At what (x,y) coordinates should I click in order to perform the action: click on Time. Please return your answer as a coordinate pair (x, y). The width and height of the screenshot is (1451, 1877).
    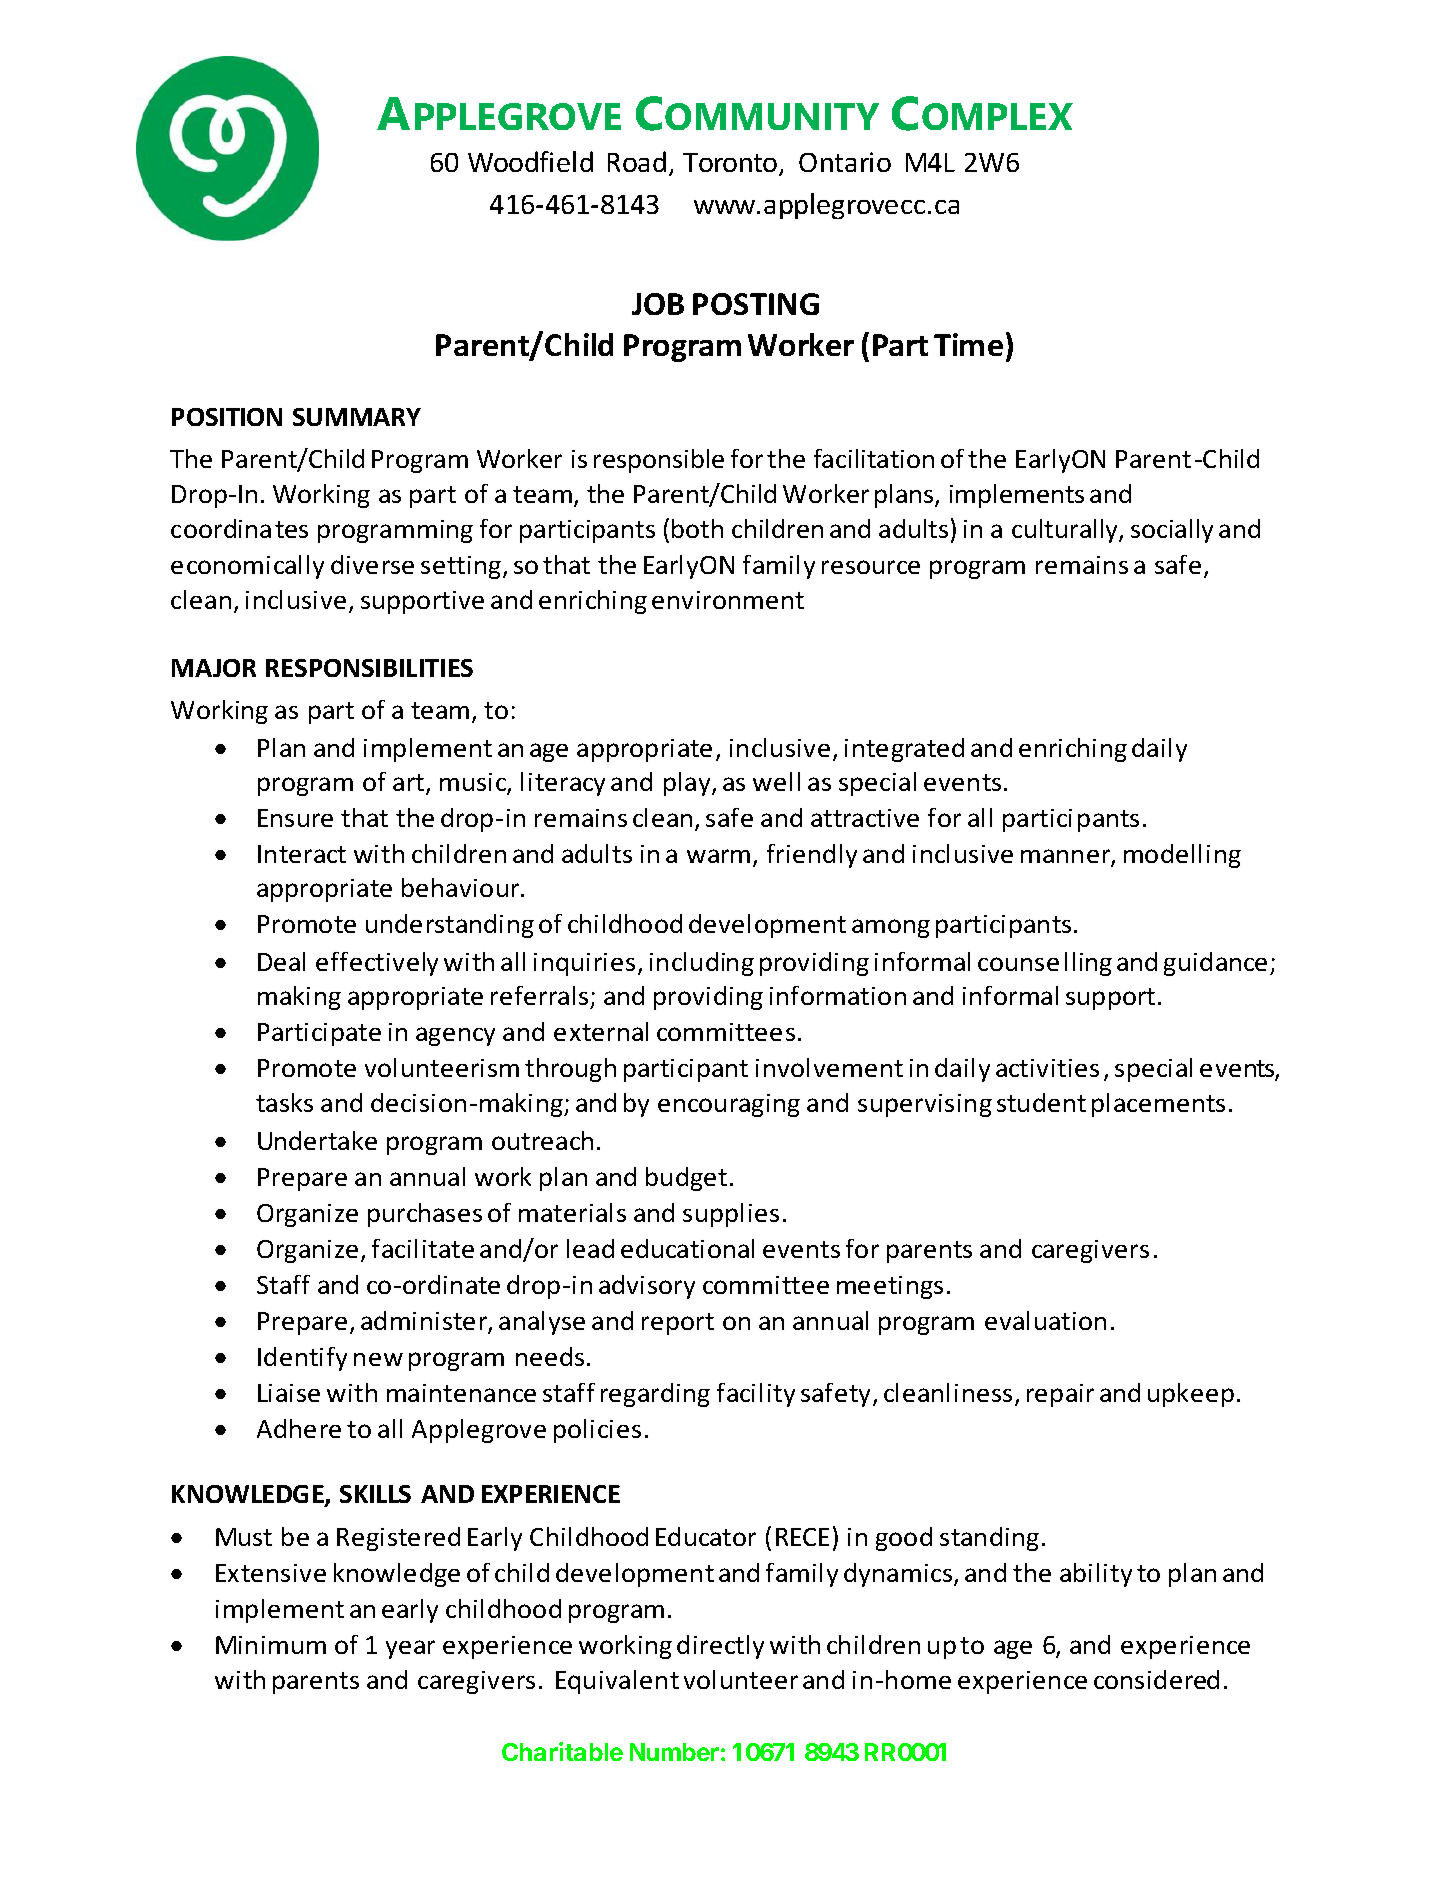
    Looking at the image, I should click on (968, 344).
